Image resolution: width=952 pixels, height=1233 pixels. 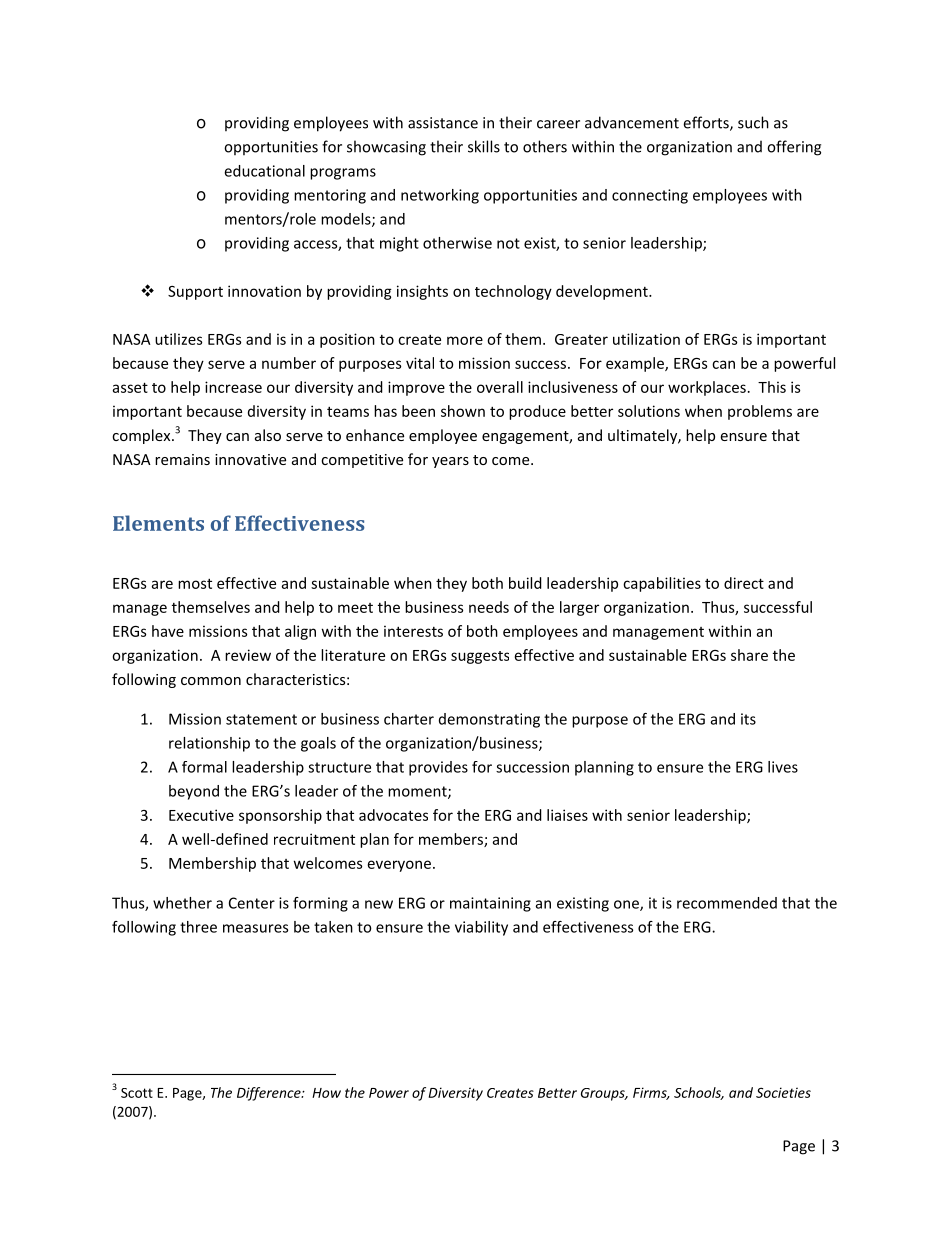 What do you see at coordinates (783, 1092) in the screenshot?
I see `Societies` at bounding box center [783, 1092].
